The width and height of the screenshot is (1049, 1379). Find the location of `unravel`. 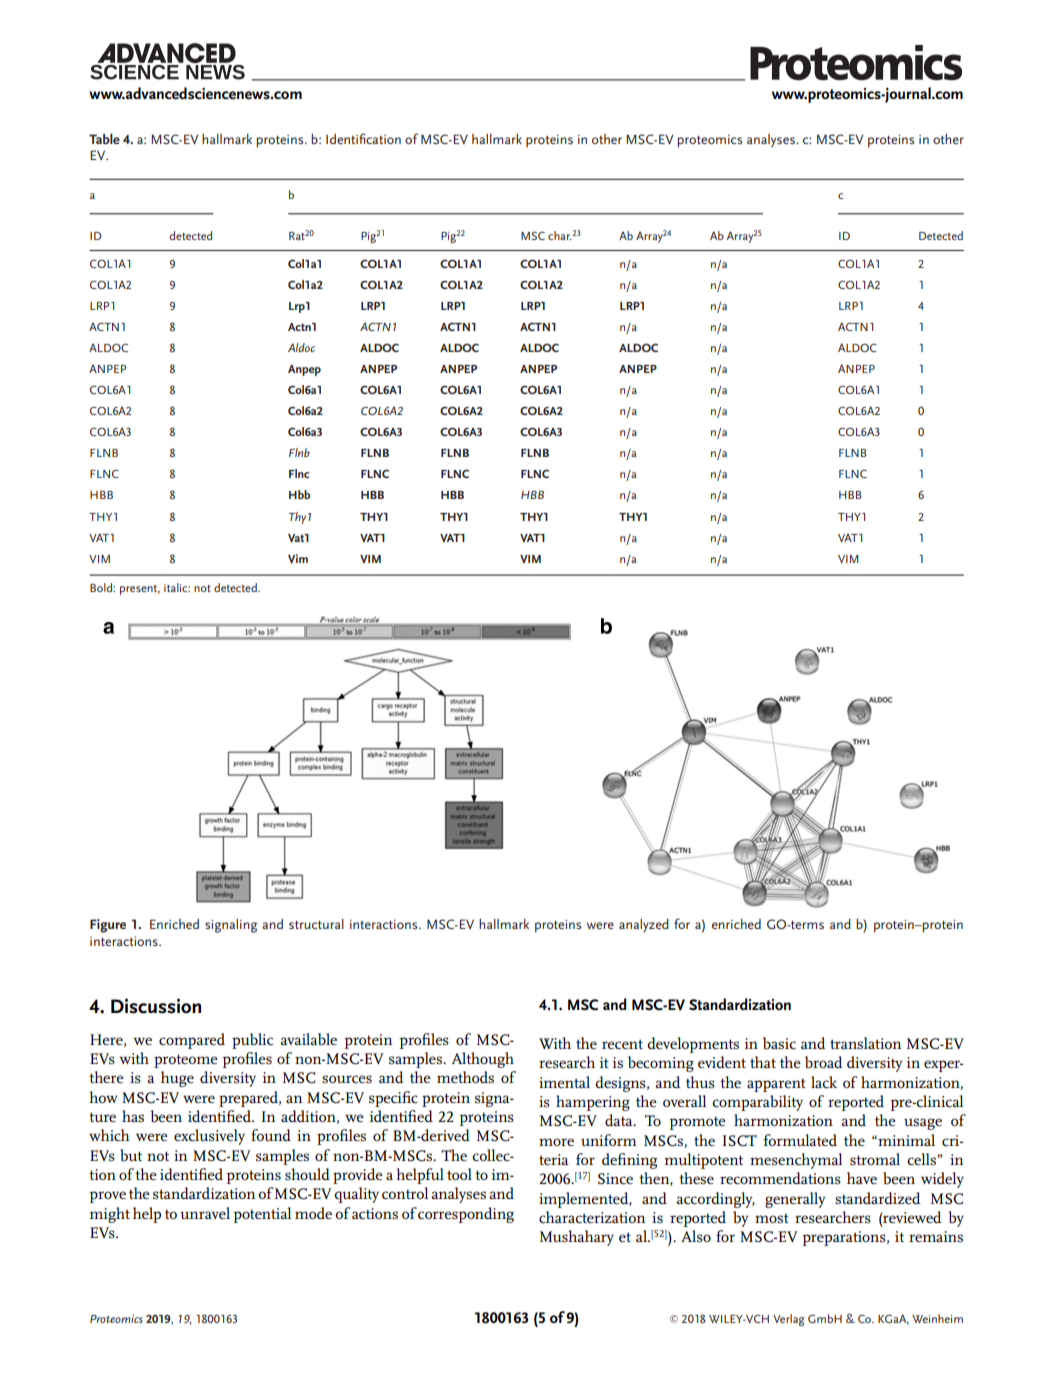

unravel is located at coordinates (205, 1213).
